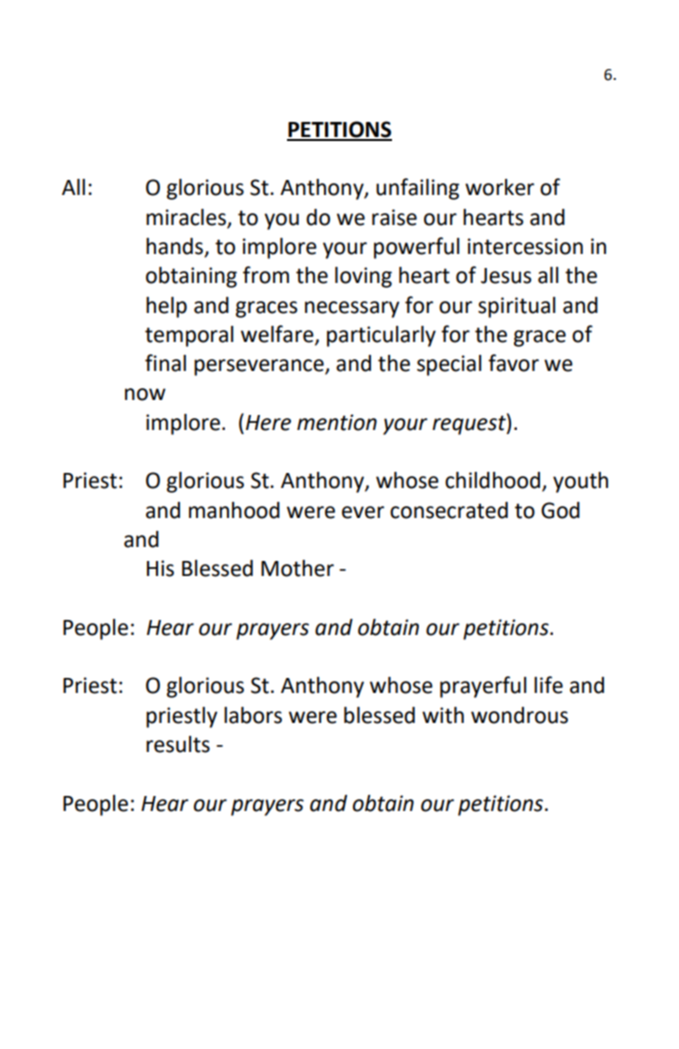 The image size is (679, 1049). What do you see at coordinates (519, 715) in the screenshot?
I see `wondrous` at bounding box center [519, 715].
